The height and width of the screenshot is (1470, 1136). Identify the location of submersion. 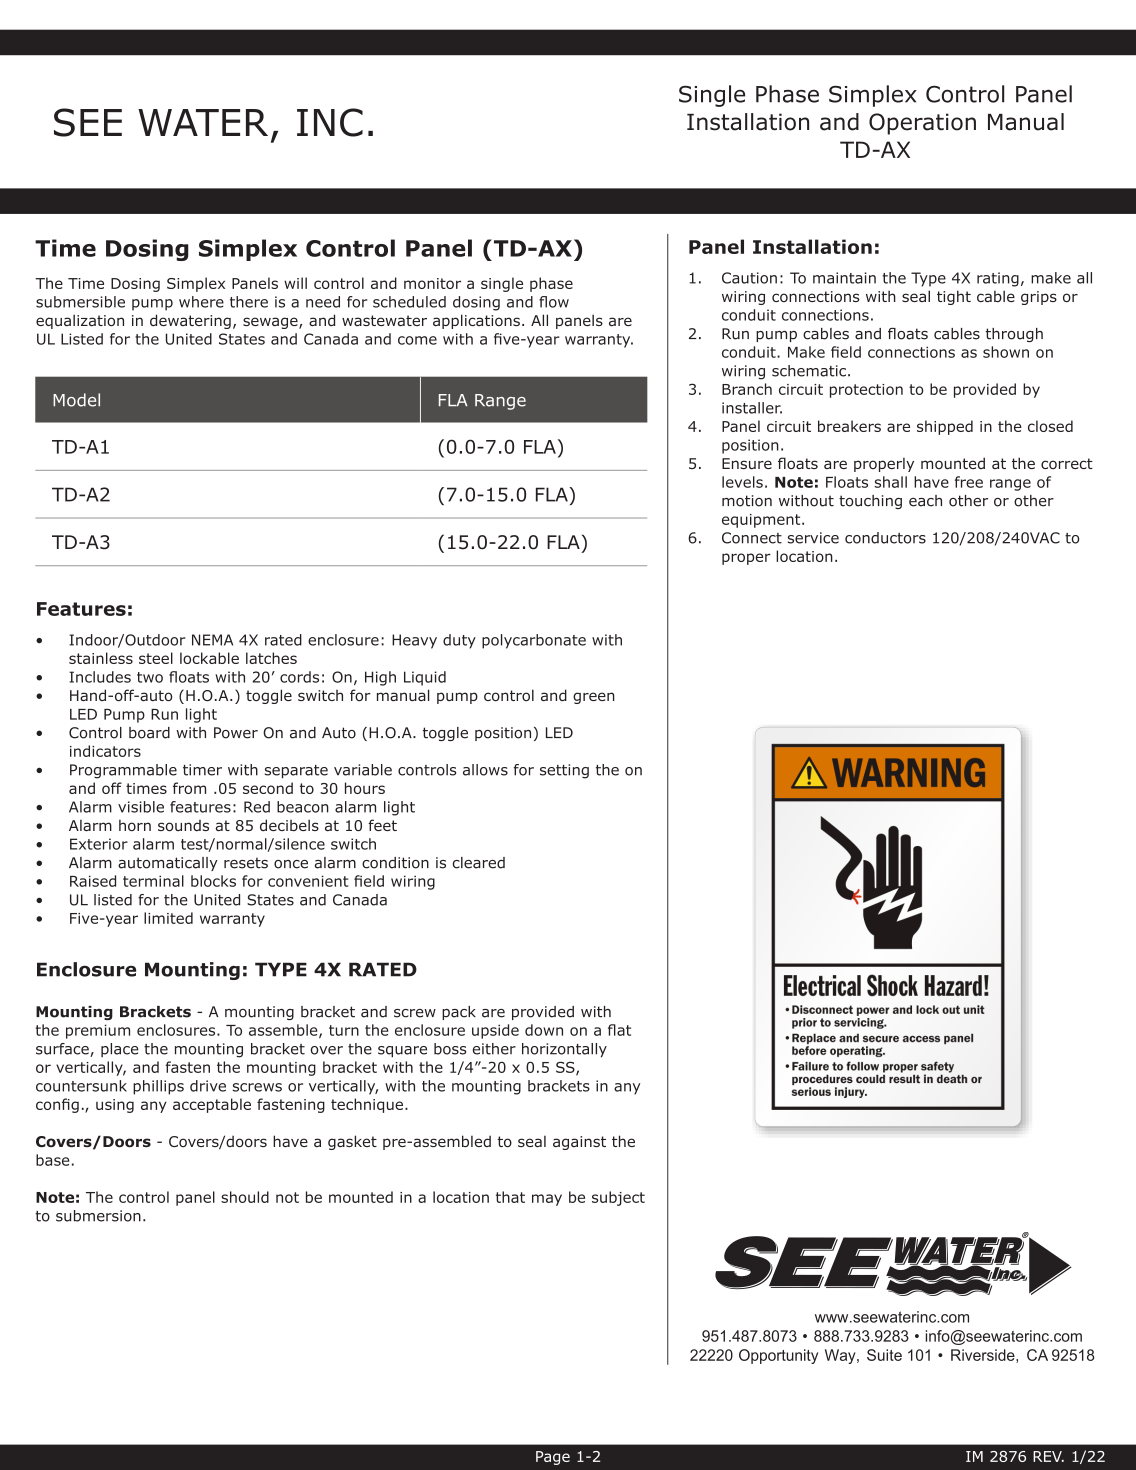
(98, 1216).
